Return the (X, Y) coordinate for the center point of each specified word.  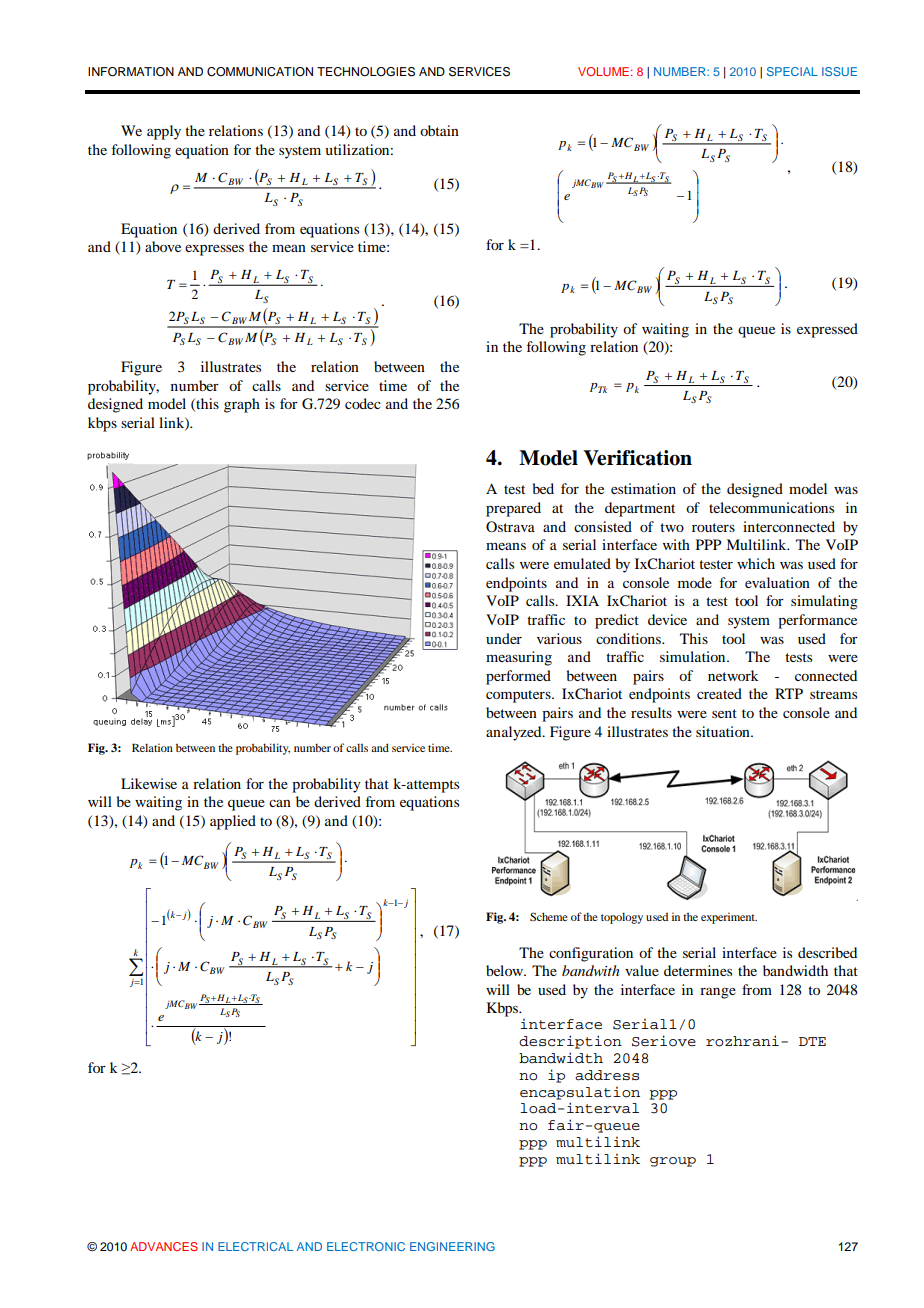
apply (164, 132)
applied (233, 822)
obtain (439, 130)
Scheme (549, 916)
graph (242, 405)
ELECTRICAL (255, 1246)
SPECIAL (792, 71)
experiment (729, 918)
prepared (513, 509)
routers (713, 527)
